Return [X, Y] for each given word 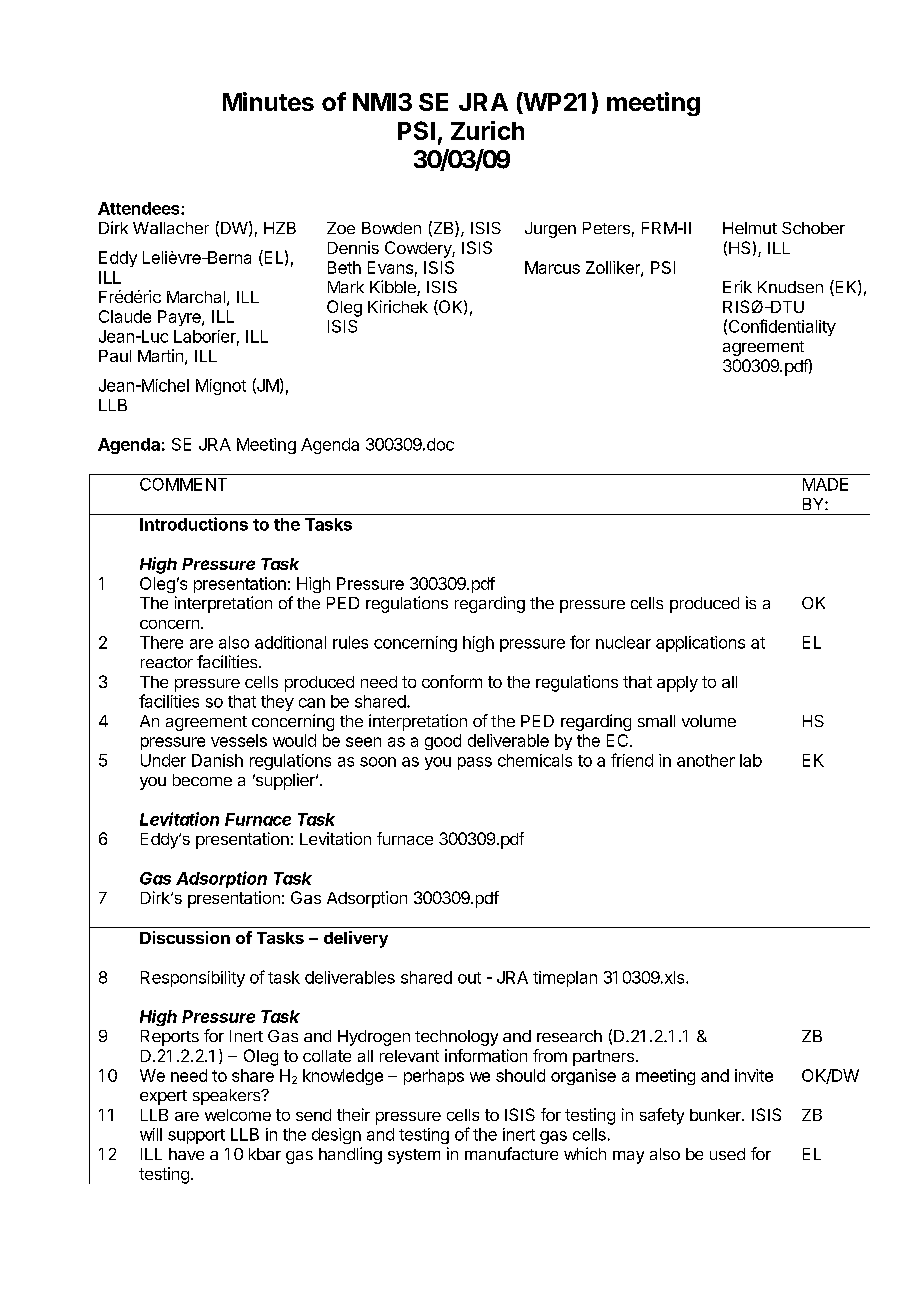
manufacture [511, 1153]
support [196, 1136]
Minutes [268, 101]
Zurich [487, 130]
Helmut [750, 228]
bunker [716, 1115]
